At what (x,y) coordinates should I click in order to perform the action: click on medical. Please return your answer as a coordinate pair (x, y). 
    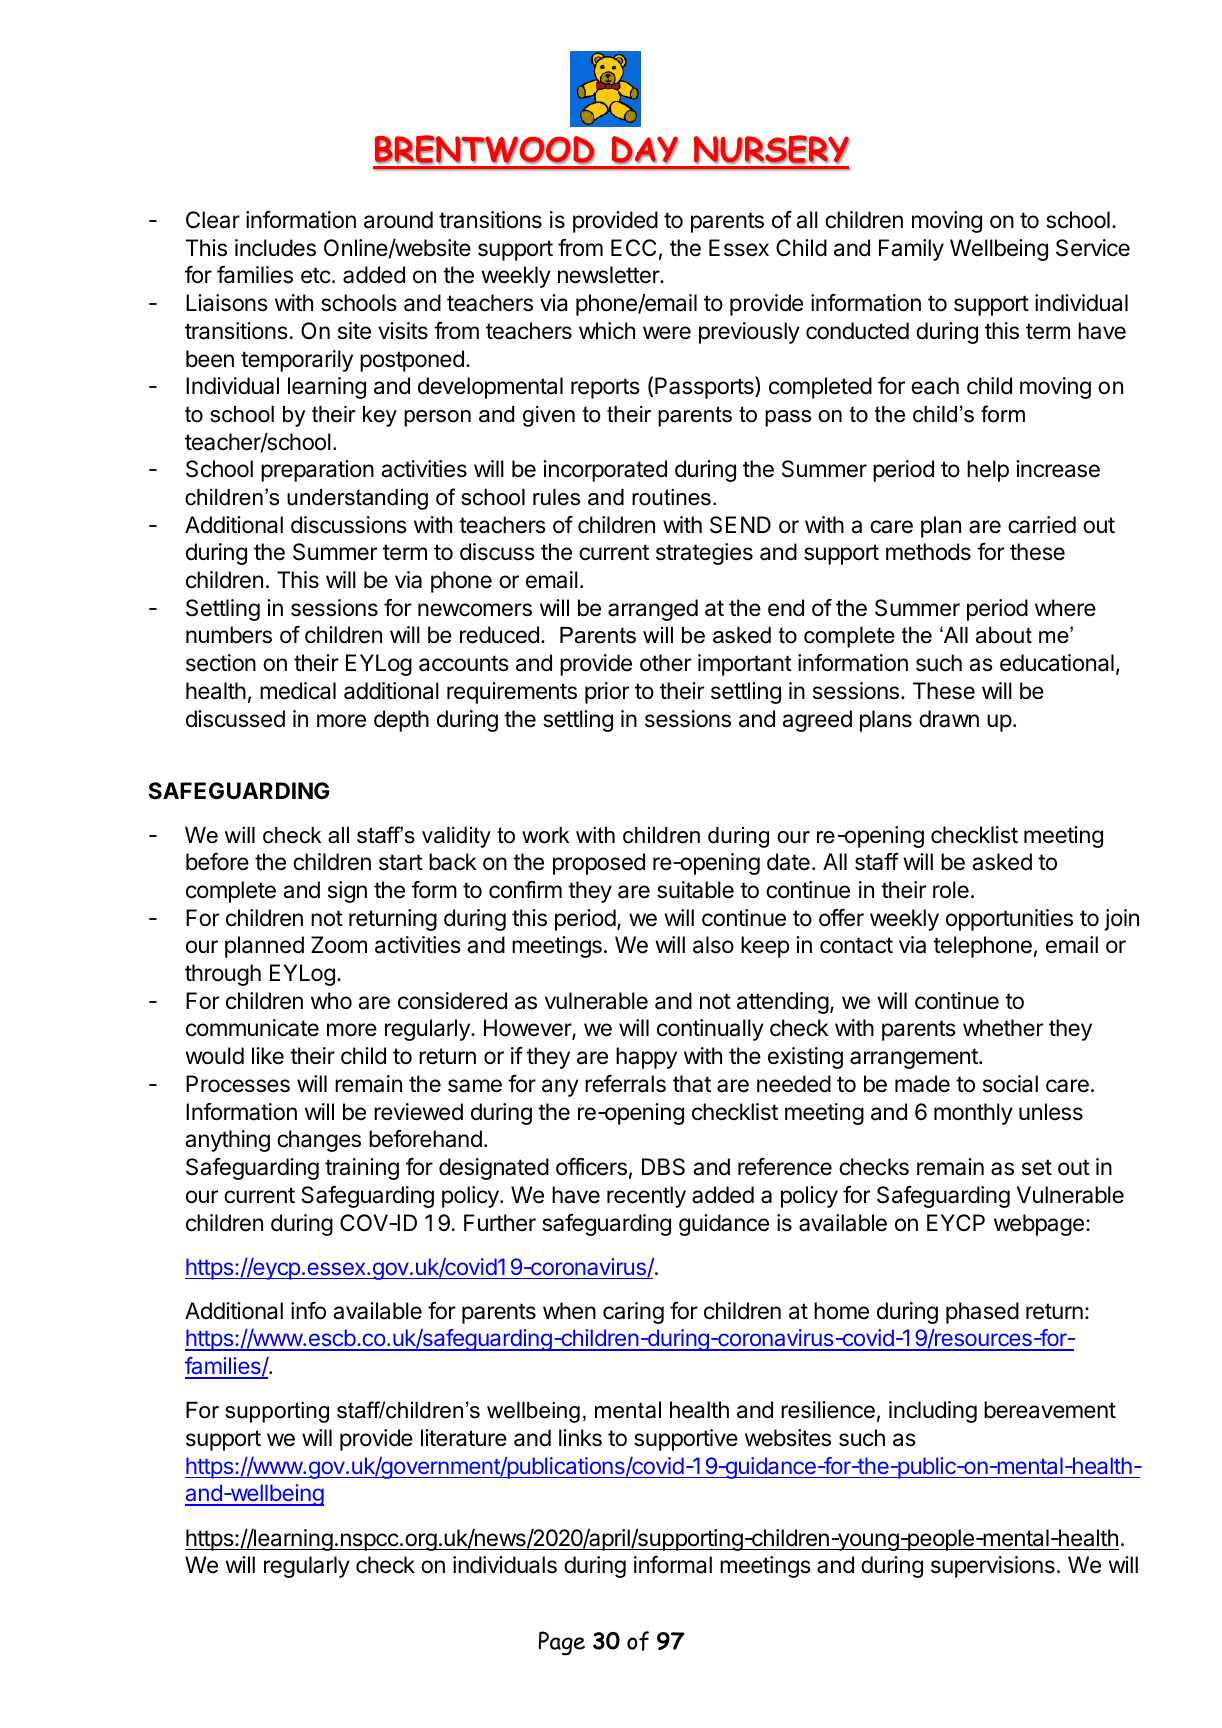
    Looking at the image, I should click on (298, 691).
